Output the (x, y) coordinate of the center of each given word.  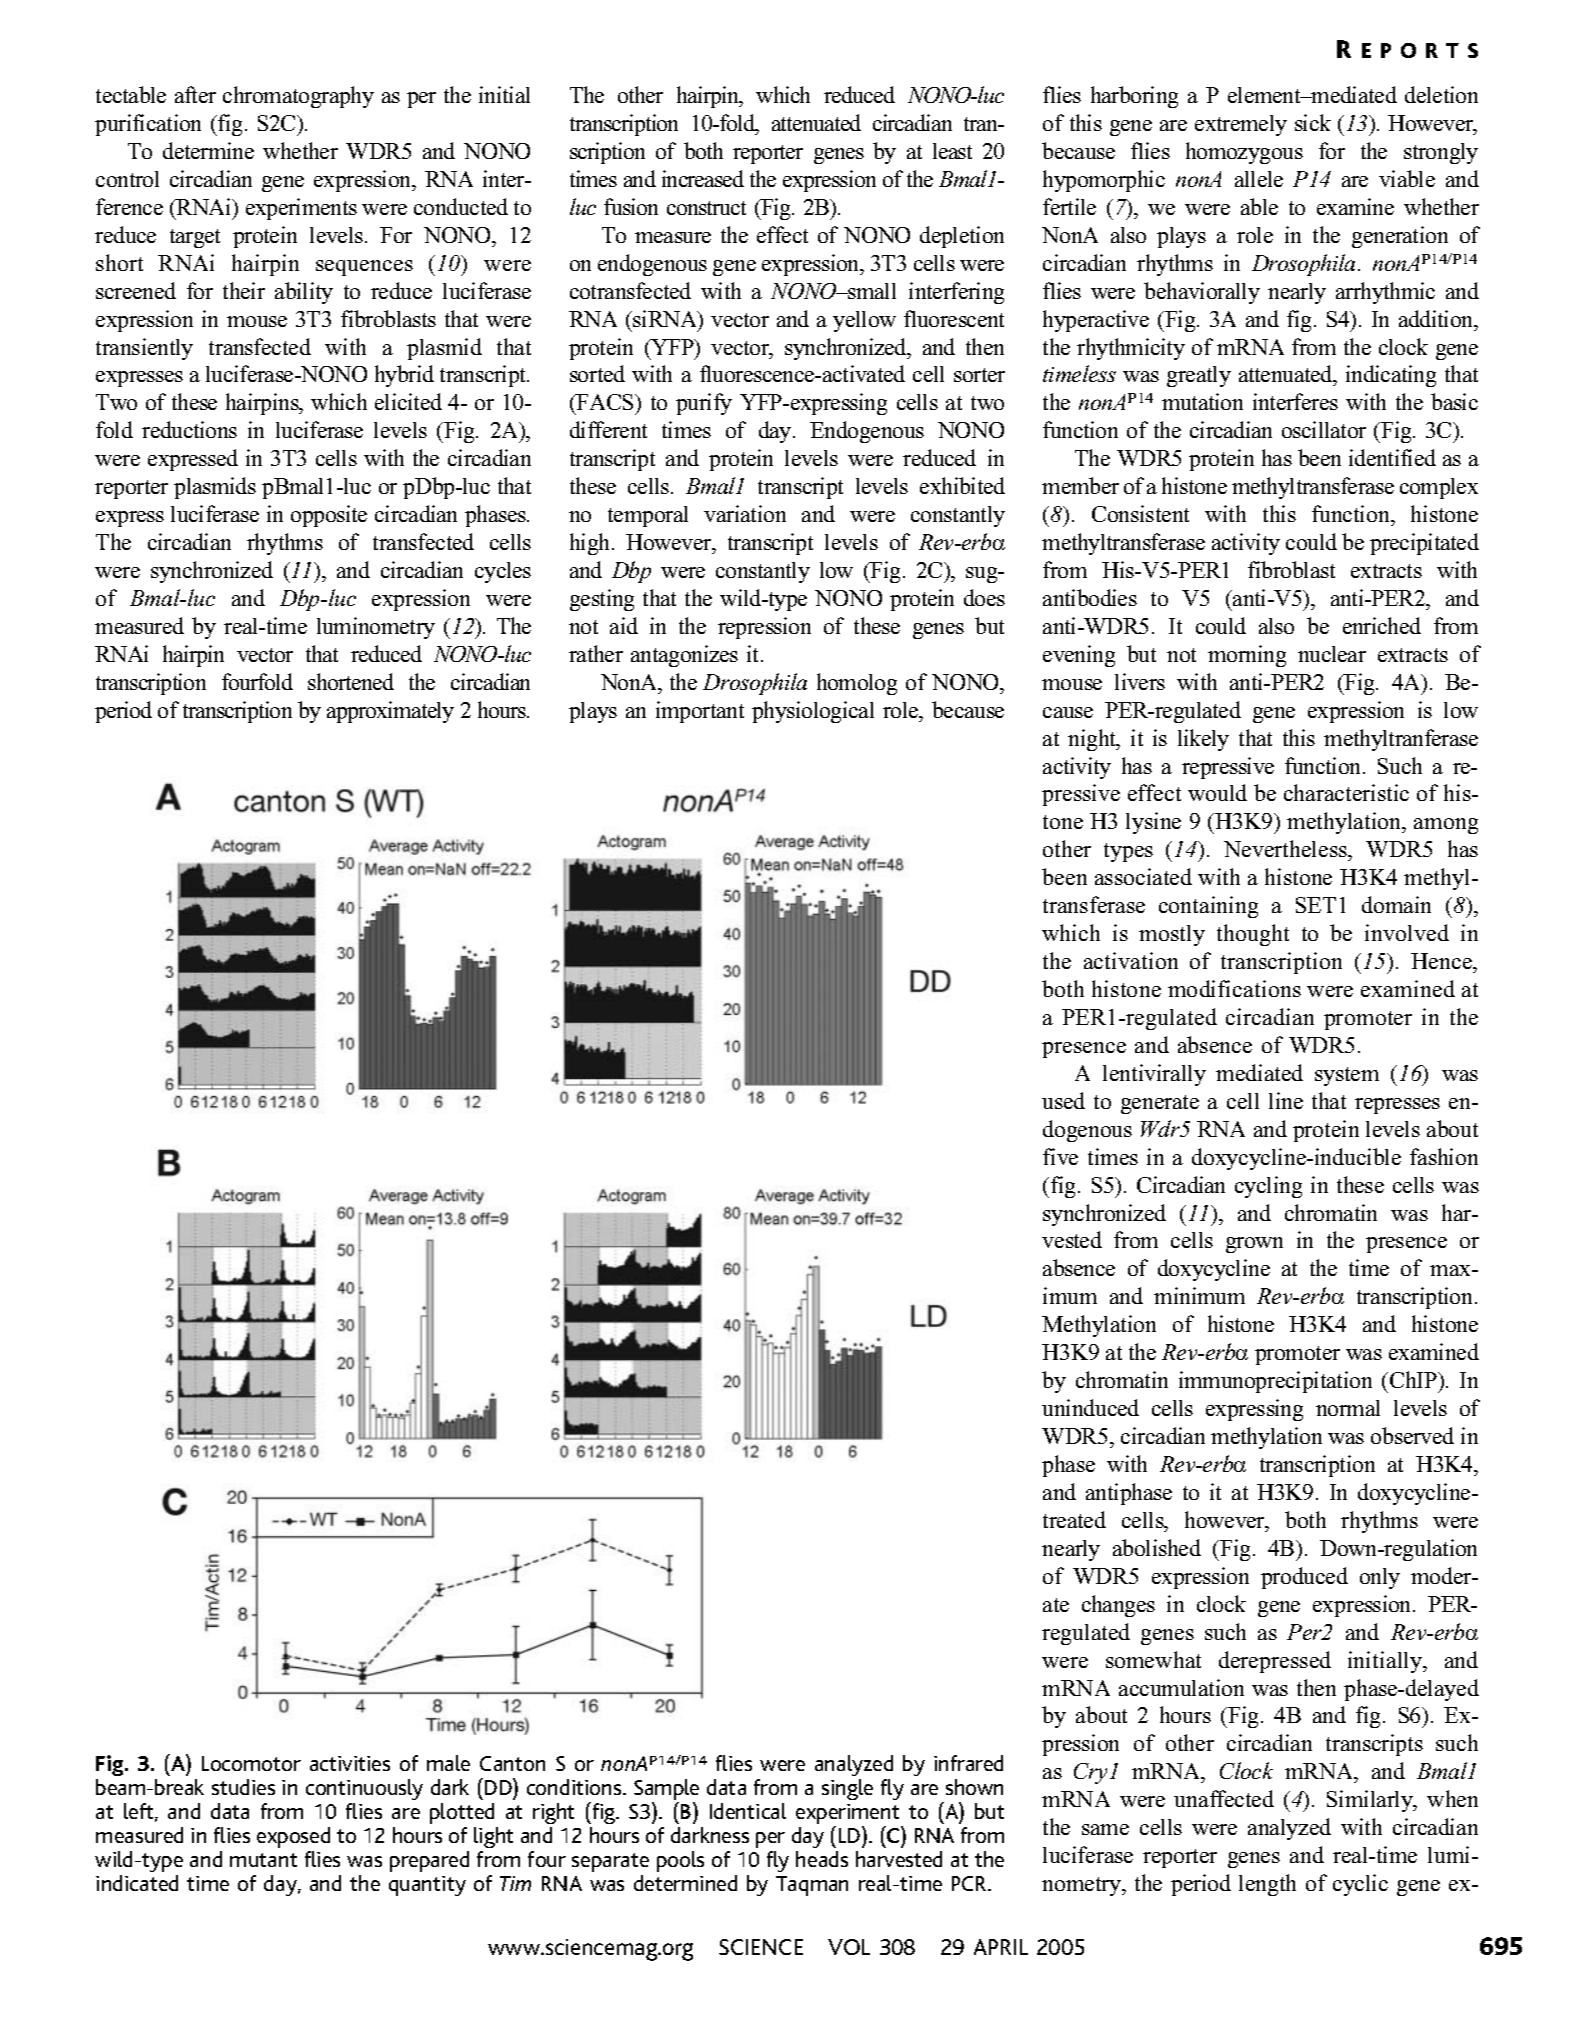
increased (703, 178)
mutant (263, 1860)
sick (1313, 122)
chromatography (298, 97)
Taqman (812, 1886)
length (1267, 1885)
